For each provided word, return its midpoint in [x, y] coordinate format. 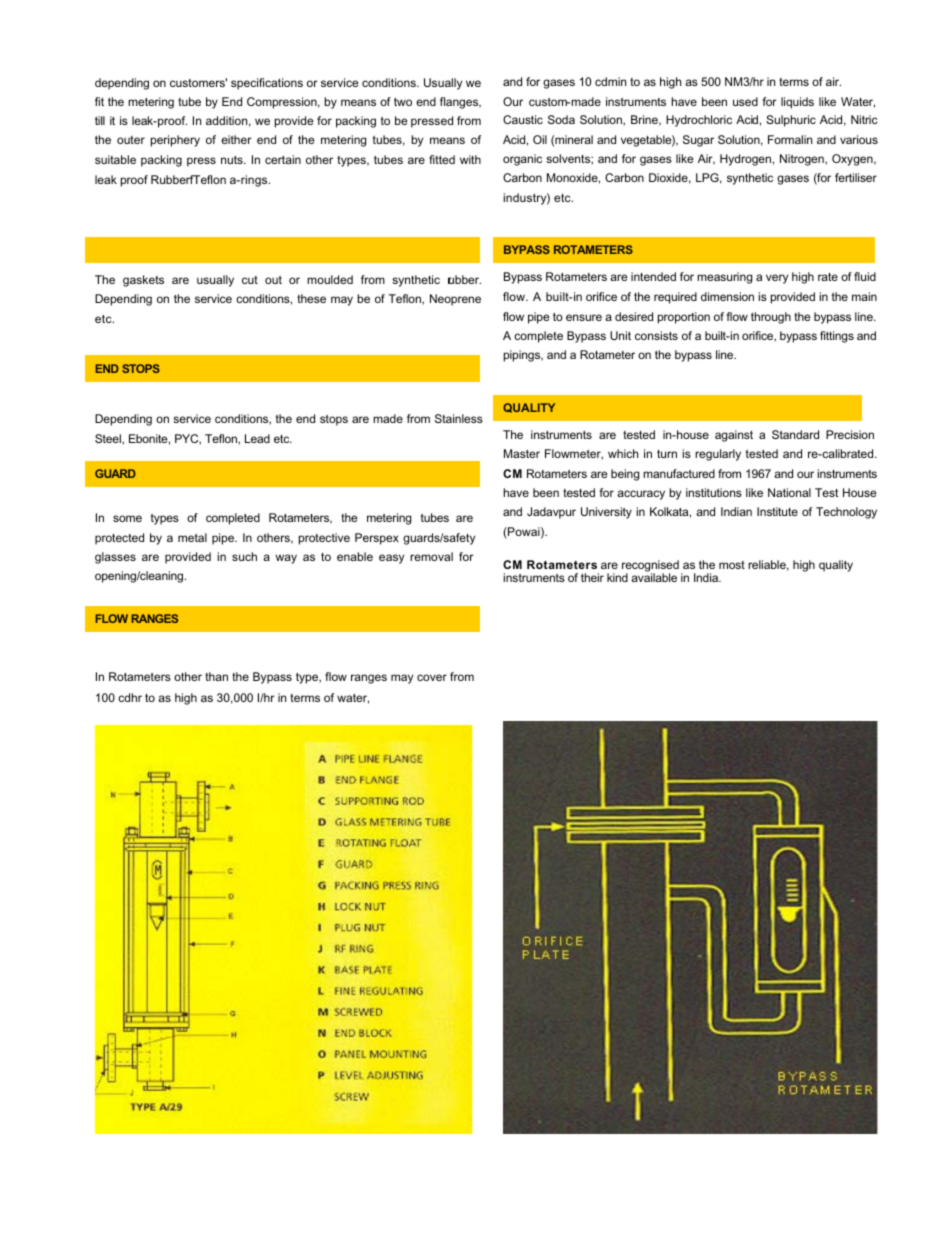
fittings [837, 337]
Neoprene [455, 300]
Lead [257, 438]
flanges [460, 103]
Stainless [459, 418]
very [777, 279]
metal [192, 537]
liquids [797, 103]
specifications [267, 84]
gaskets [143, 281]
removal [431, 556]
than [216, 676]
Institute [777, 511]
